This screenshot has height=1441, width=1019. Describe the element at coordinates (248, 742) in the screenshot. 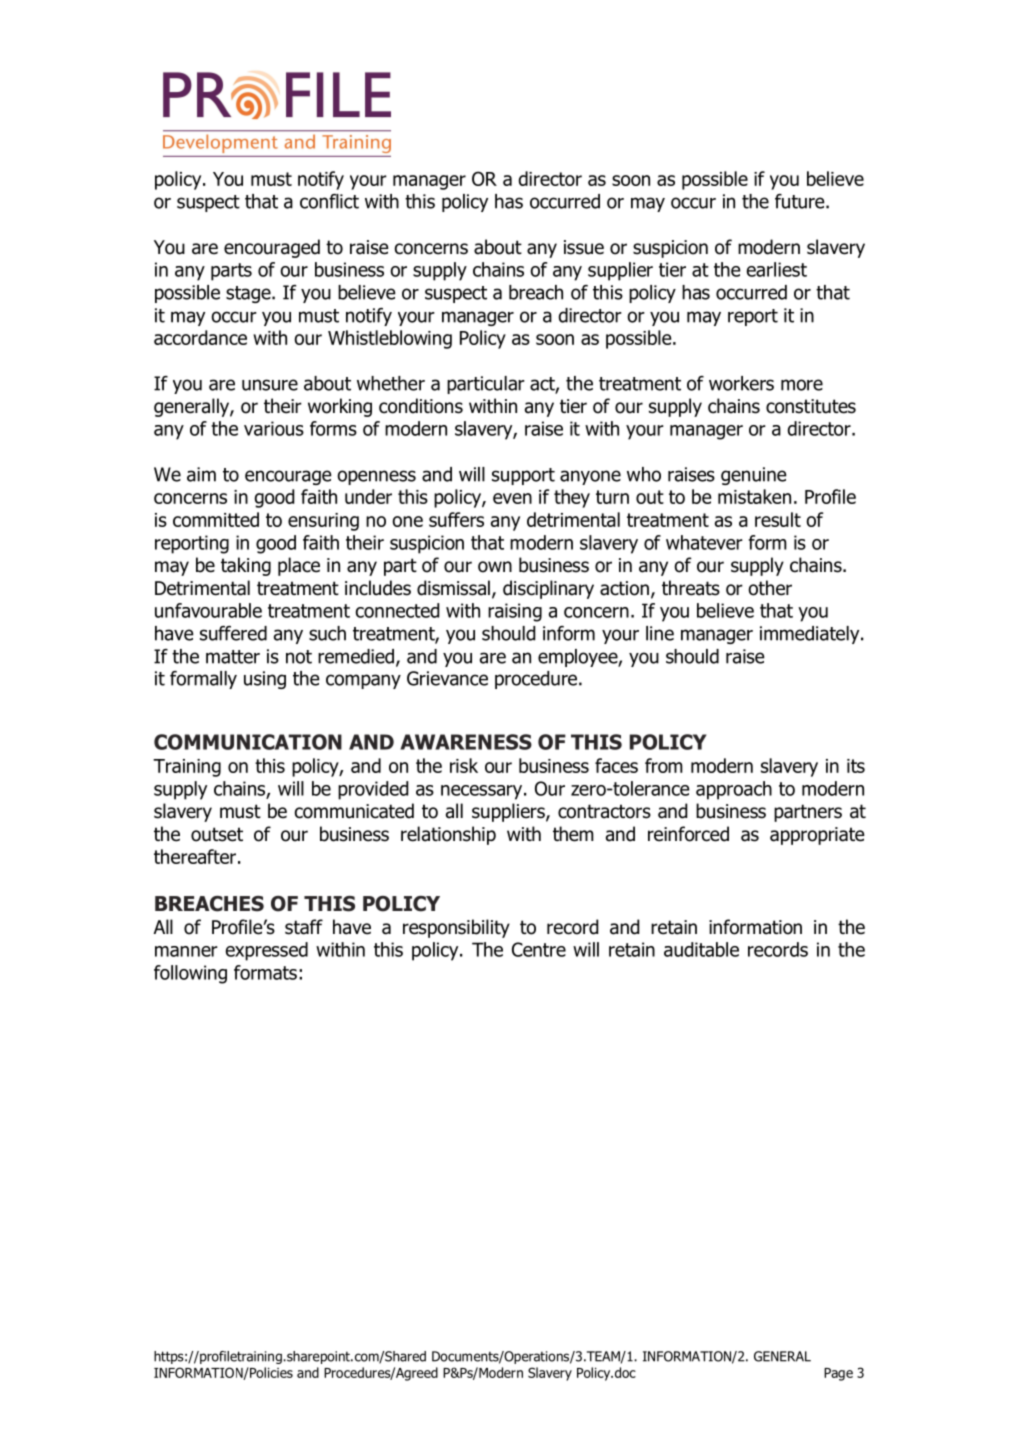

I see `COMMUNICATION` at that location.
